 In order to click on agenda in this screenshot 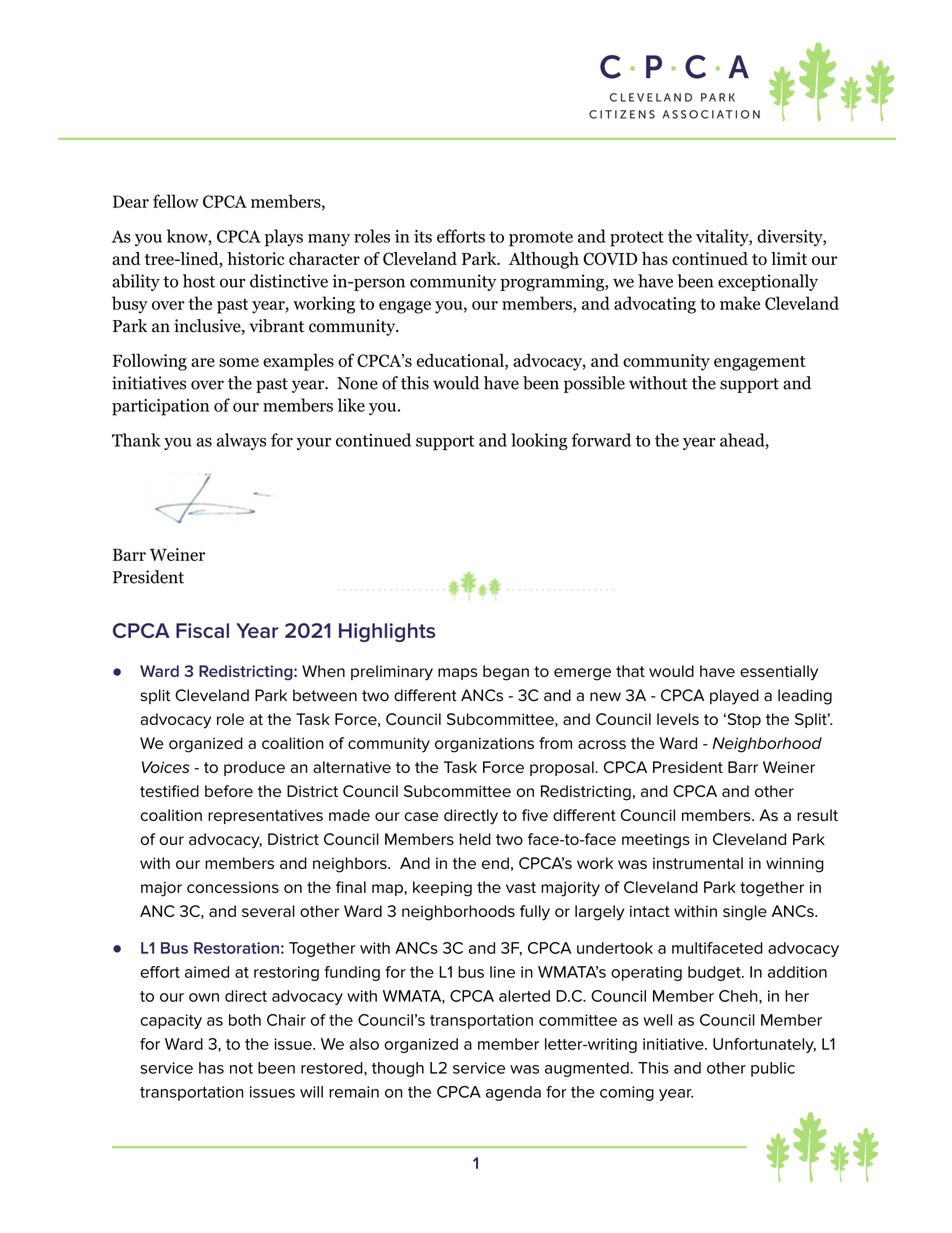, I will do `click(513, 1093)`.
